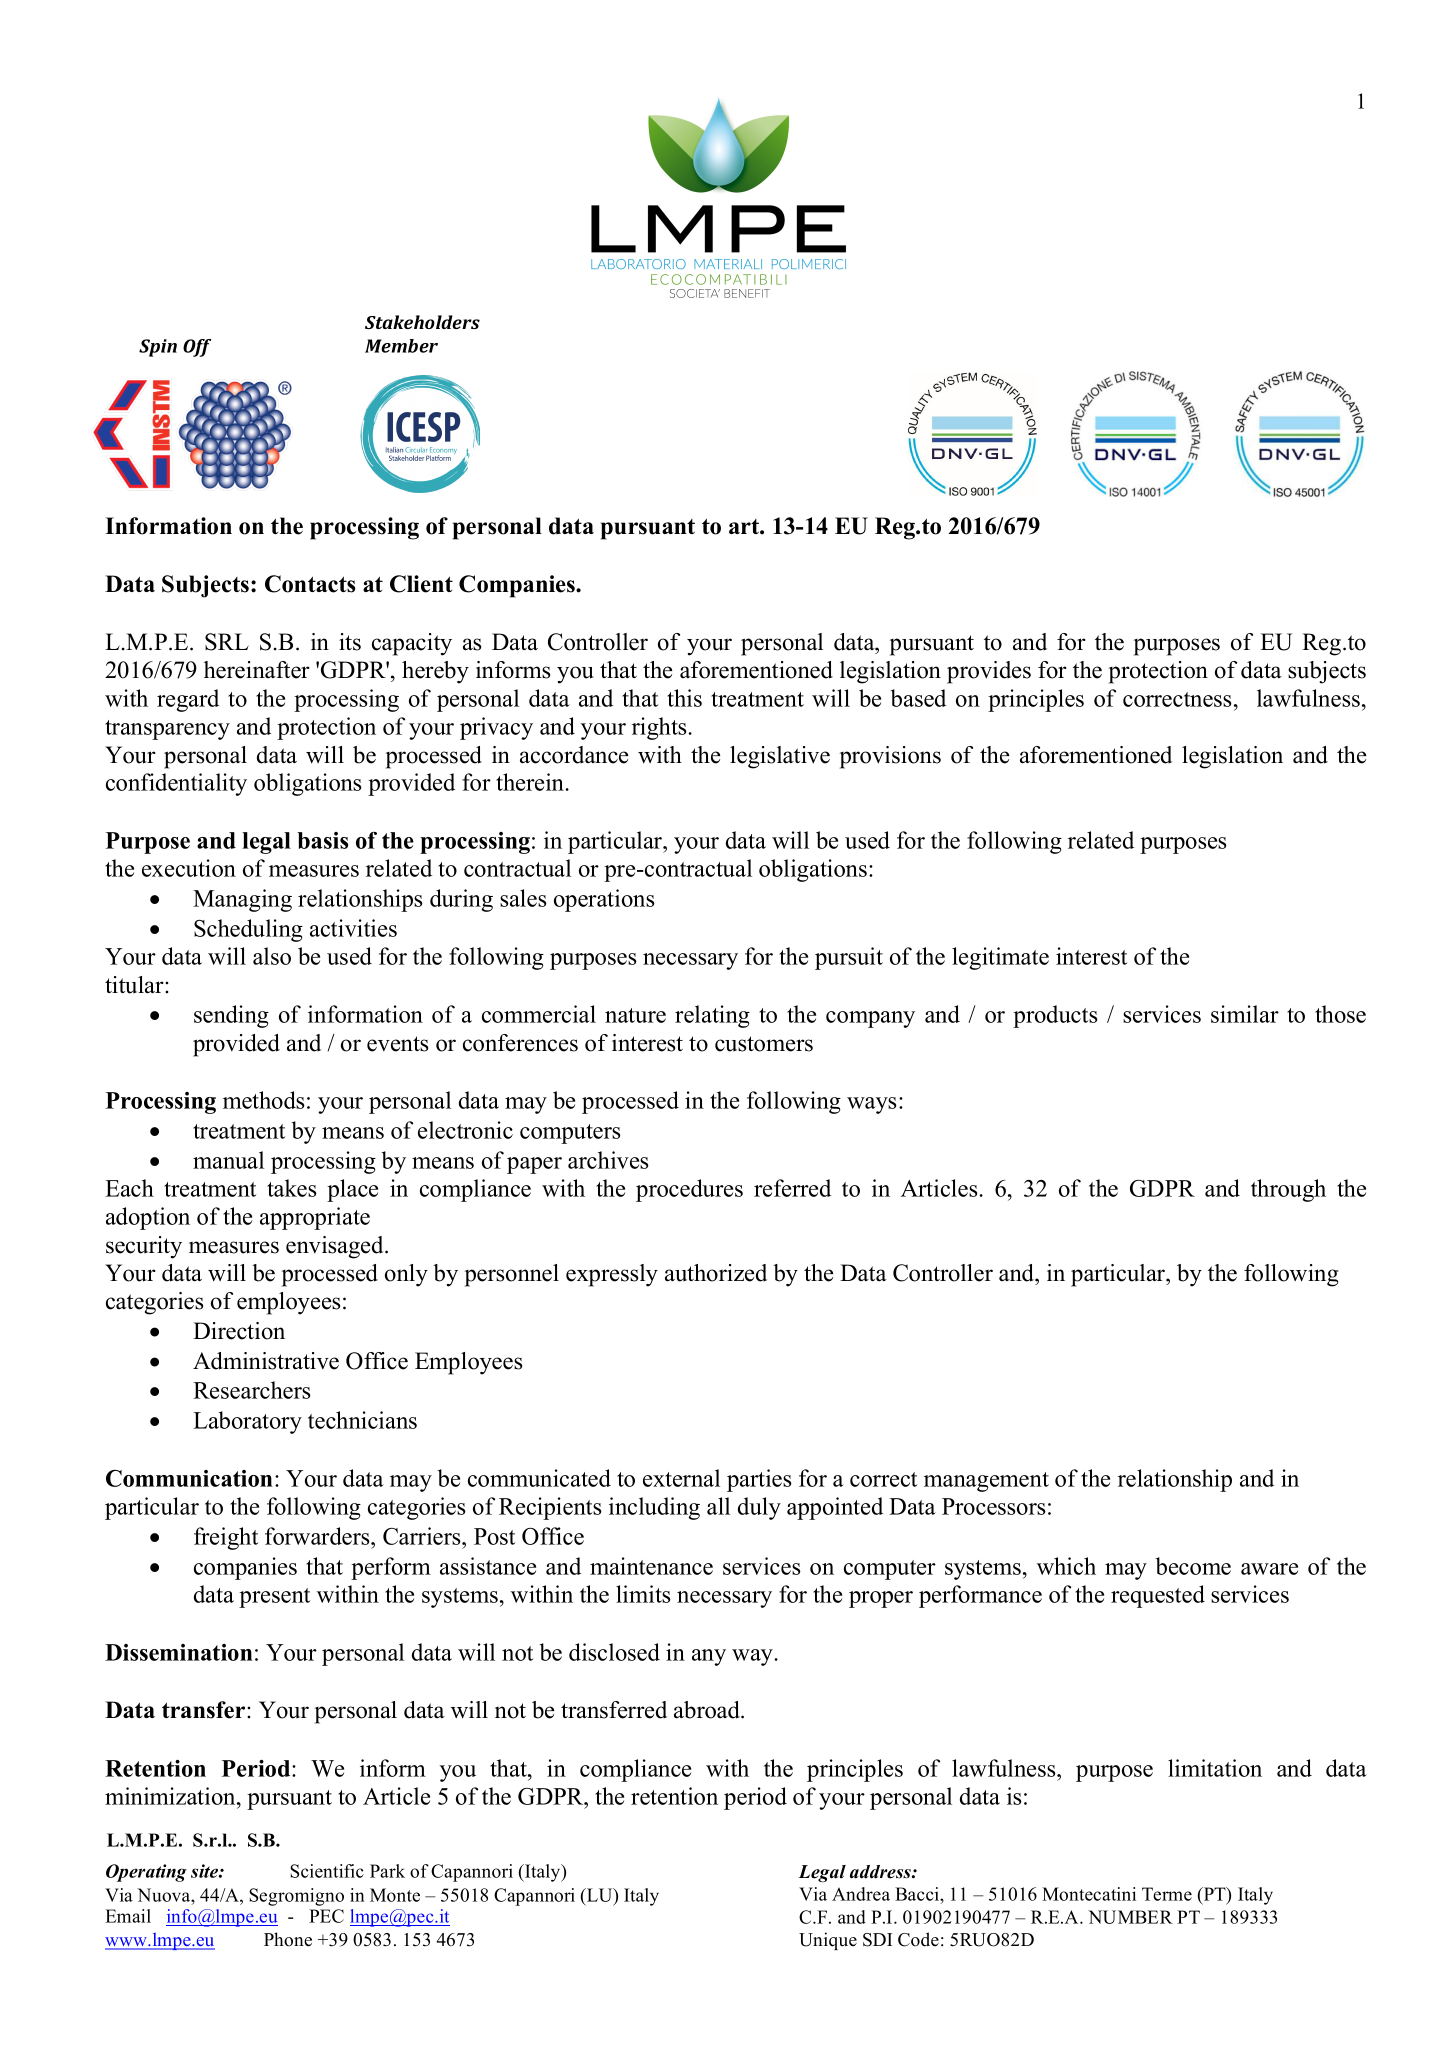  Describe the element at coordinates (759, 1480) in the screenshot. I see `parties` at that location.
